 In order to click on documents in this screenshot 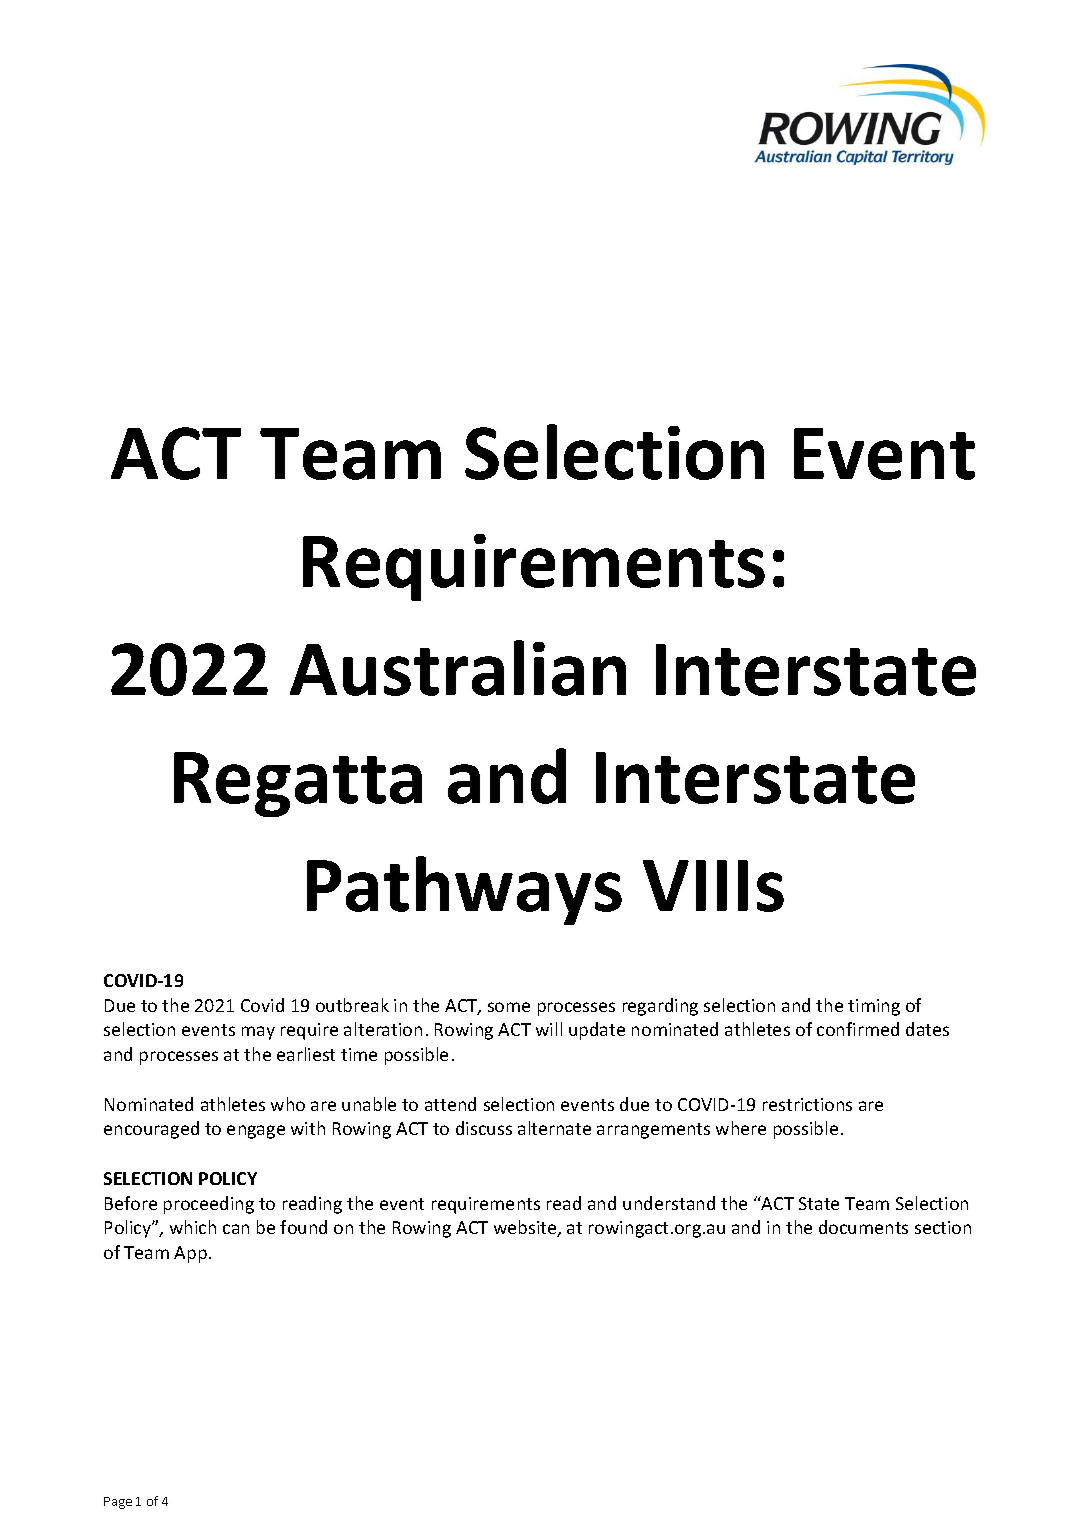, I will do `click(863, 1227)`.
